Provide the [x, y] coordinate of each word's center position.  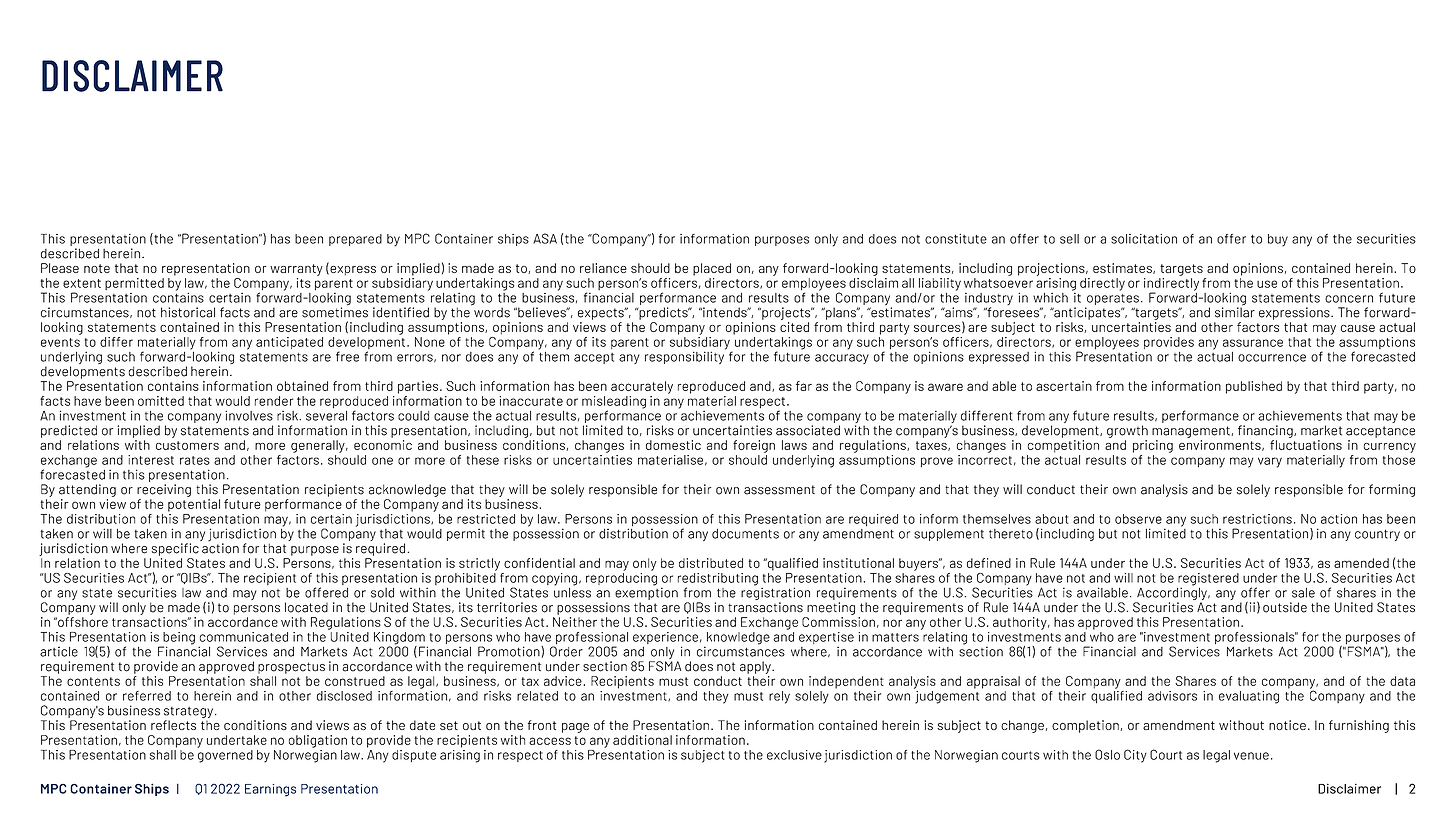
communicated [244, 637]
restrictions [1257, 519]
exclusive [794, 755]
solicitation [1144, 239]
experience [665, 639]
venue [1251, 756]
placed [712, 269]
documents [745, 534]
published [1254, 387]
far [804, 386]
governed [225, 755]
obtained [302, 386]
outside [1285, 607]
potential [194, 505]
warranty [296, 270]
